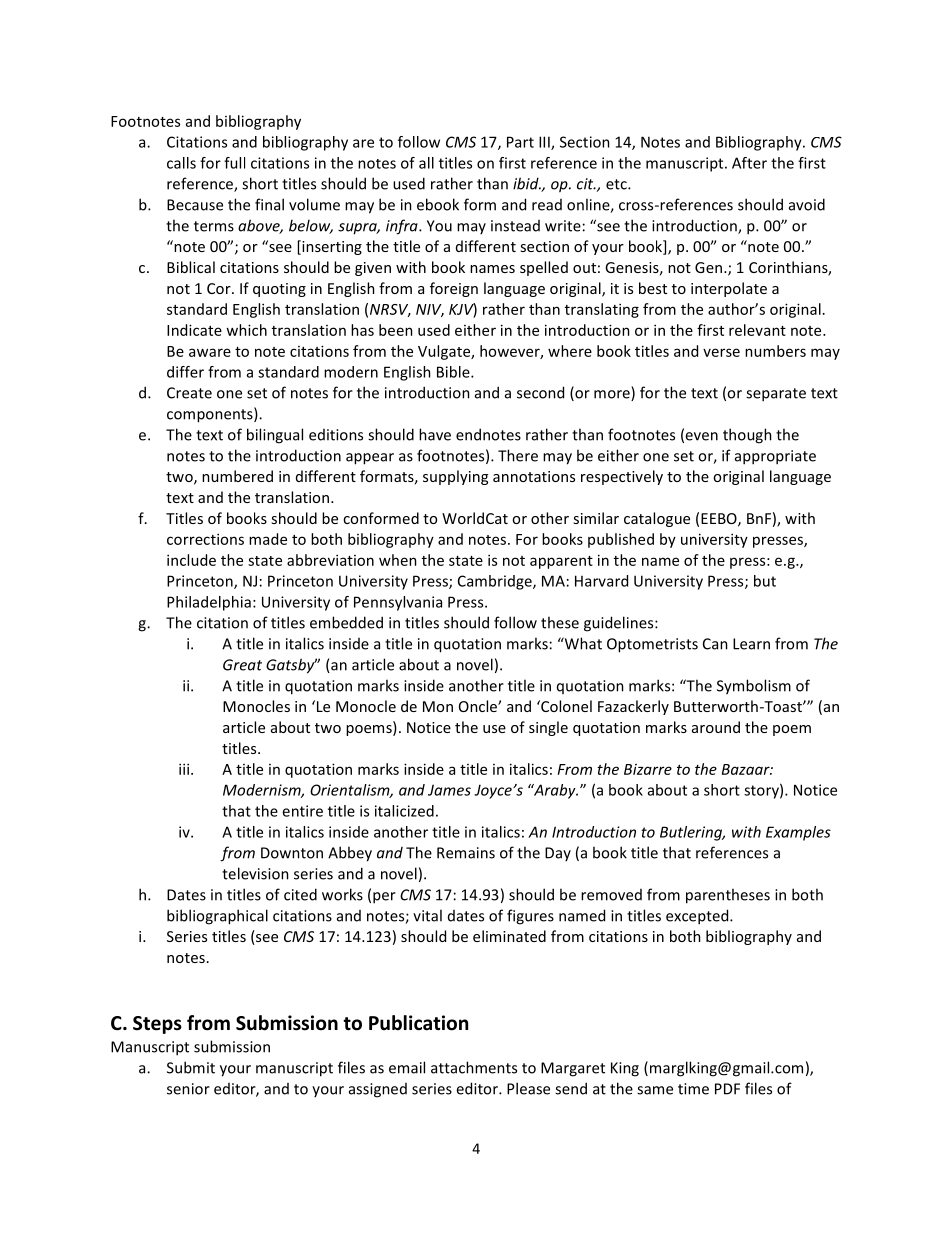  Describe the element at coordinates (727, 1089) in the screenshot. I see `PDF` at that location.
